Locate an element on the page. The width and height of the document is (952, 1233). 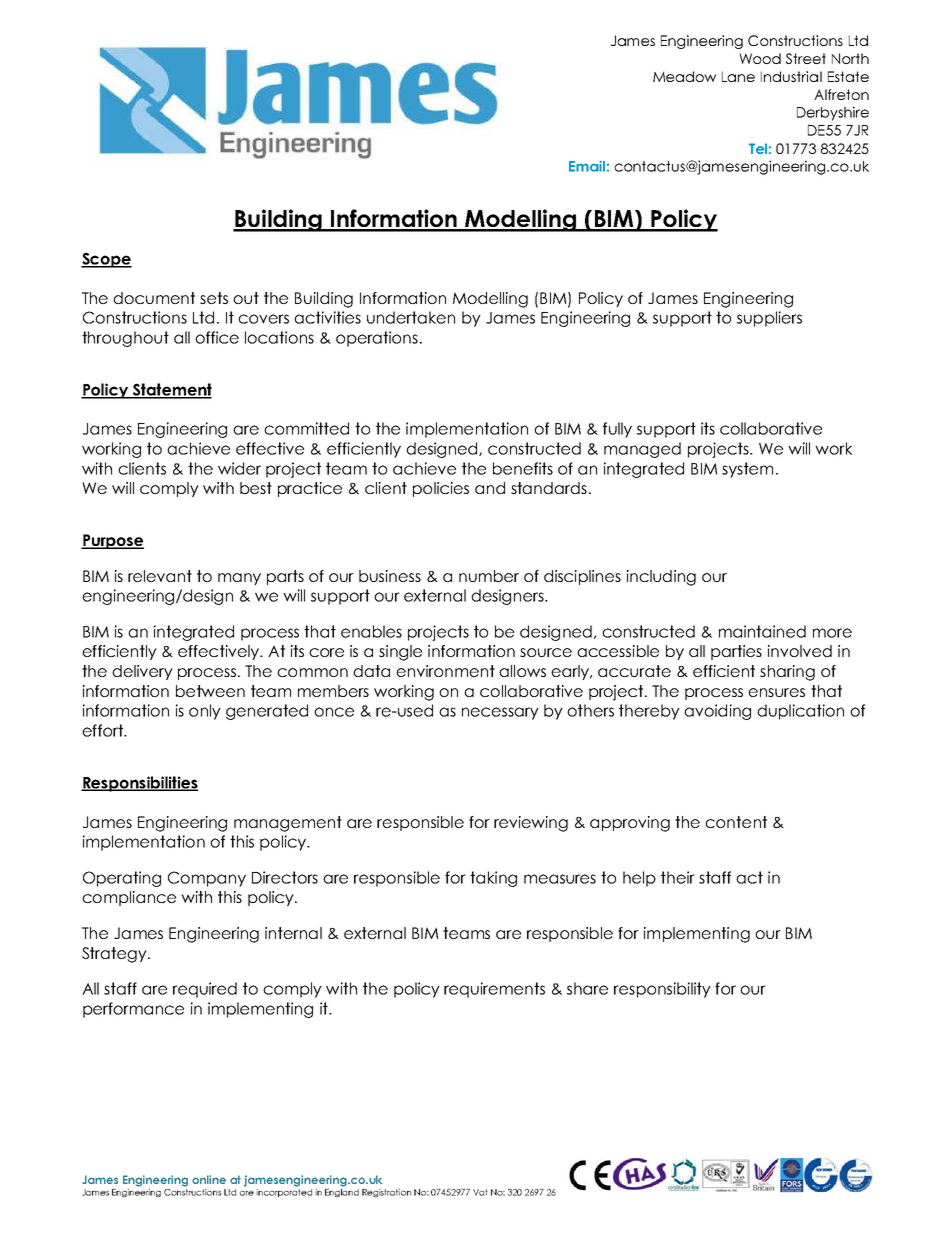
Vat is located at coordinates (480, 1192).
